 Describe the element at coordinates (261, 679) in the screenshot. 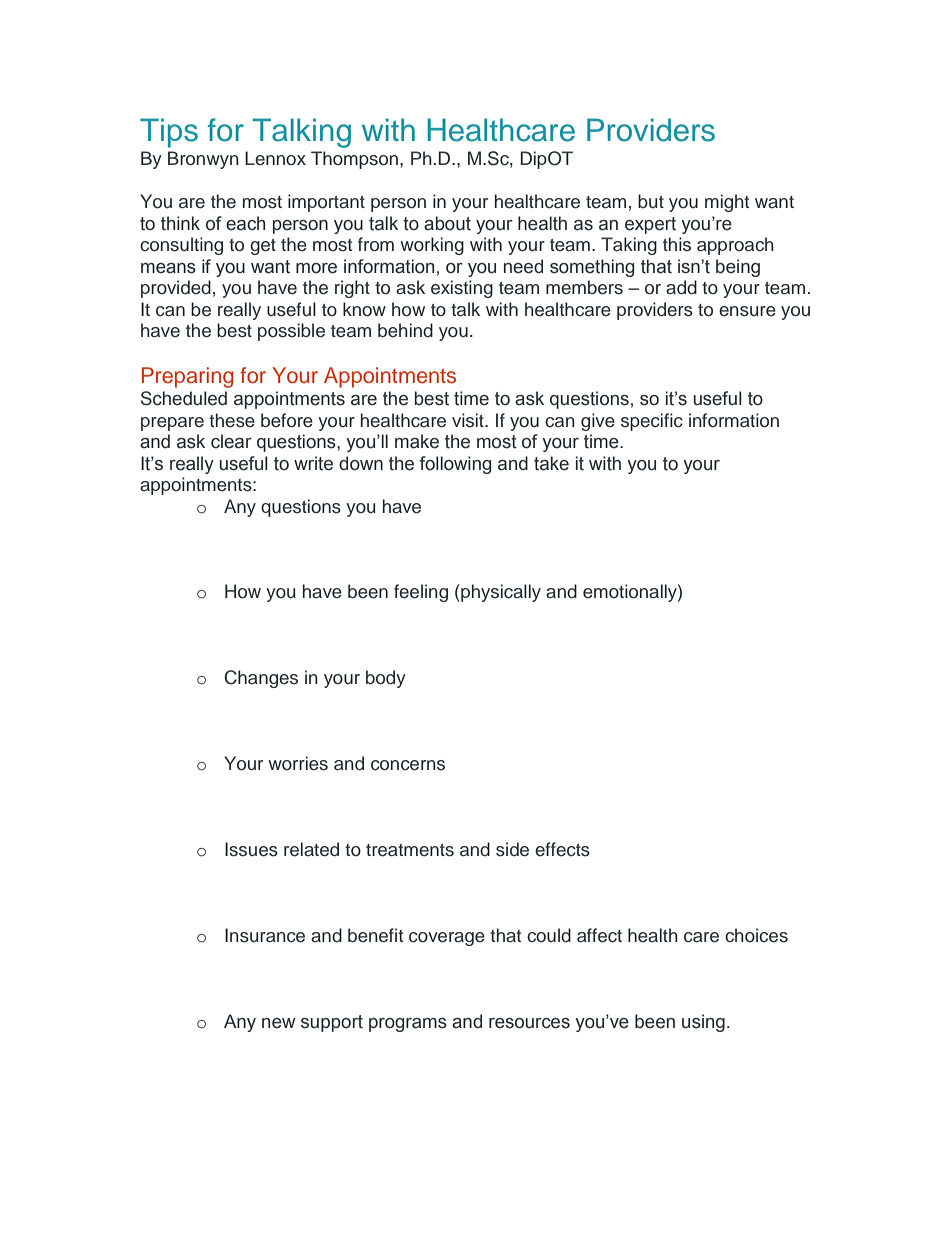

I see `Changes` at that location.
